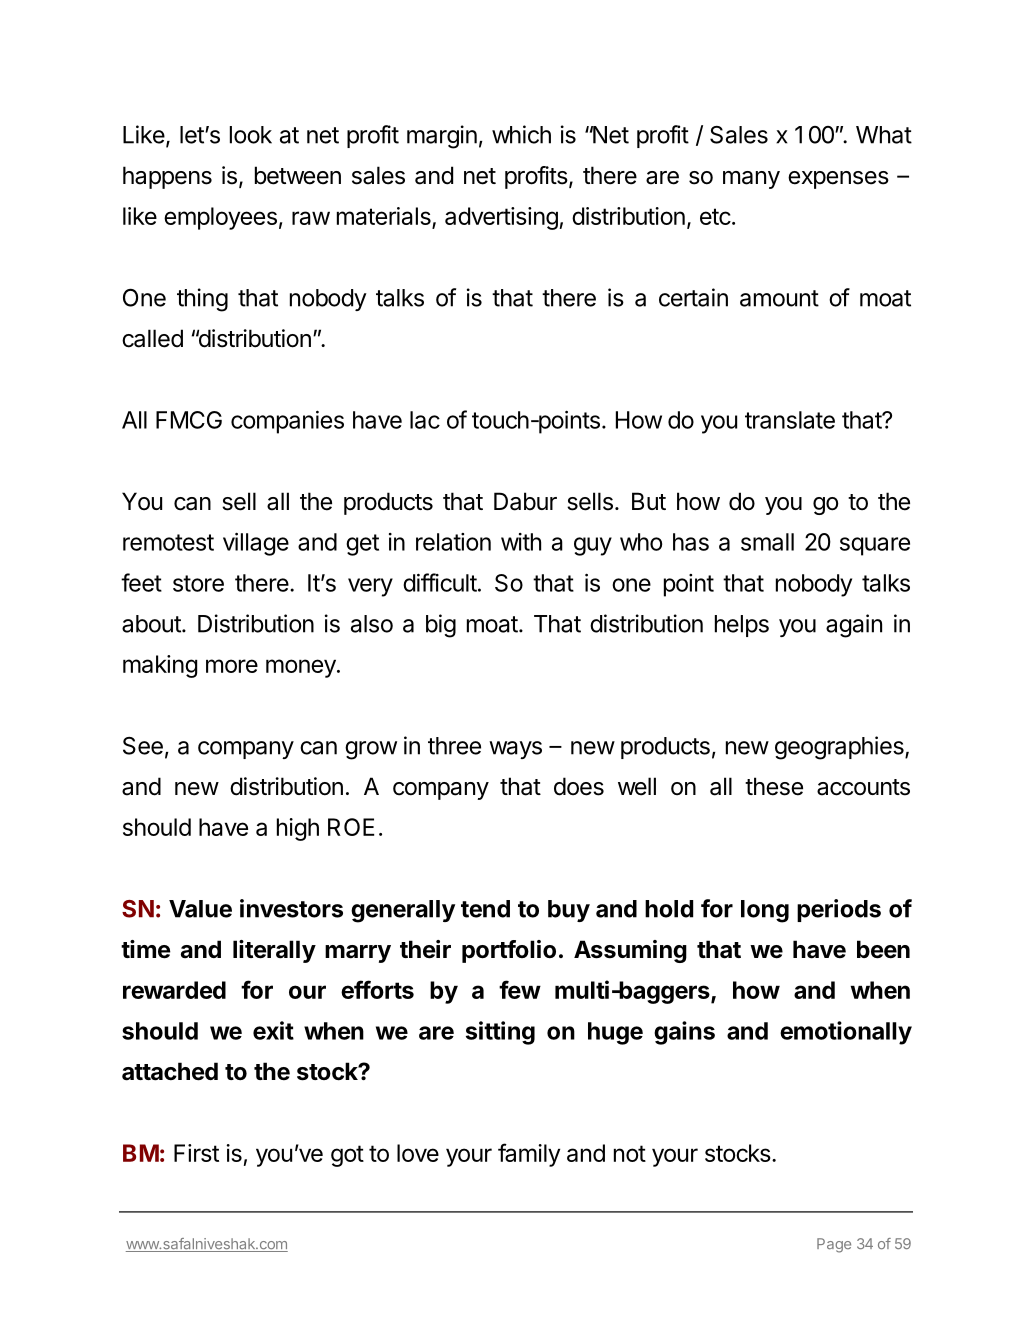  I want to click on family, so click(529, 1155).
